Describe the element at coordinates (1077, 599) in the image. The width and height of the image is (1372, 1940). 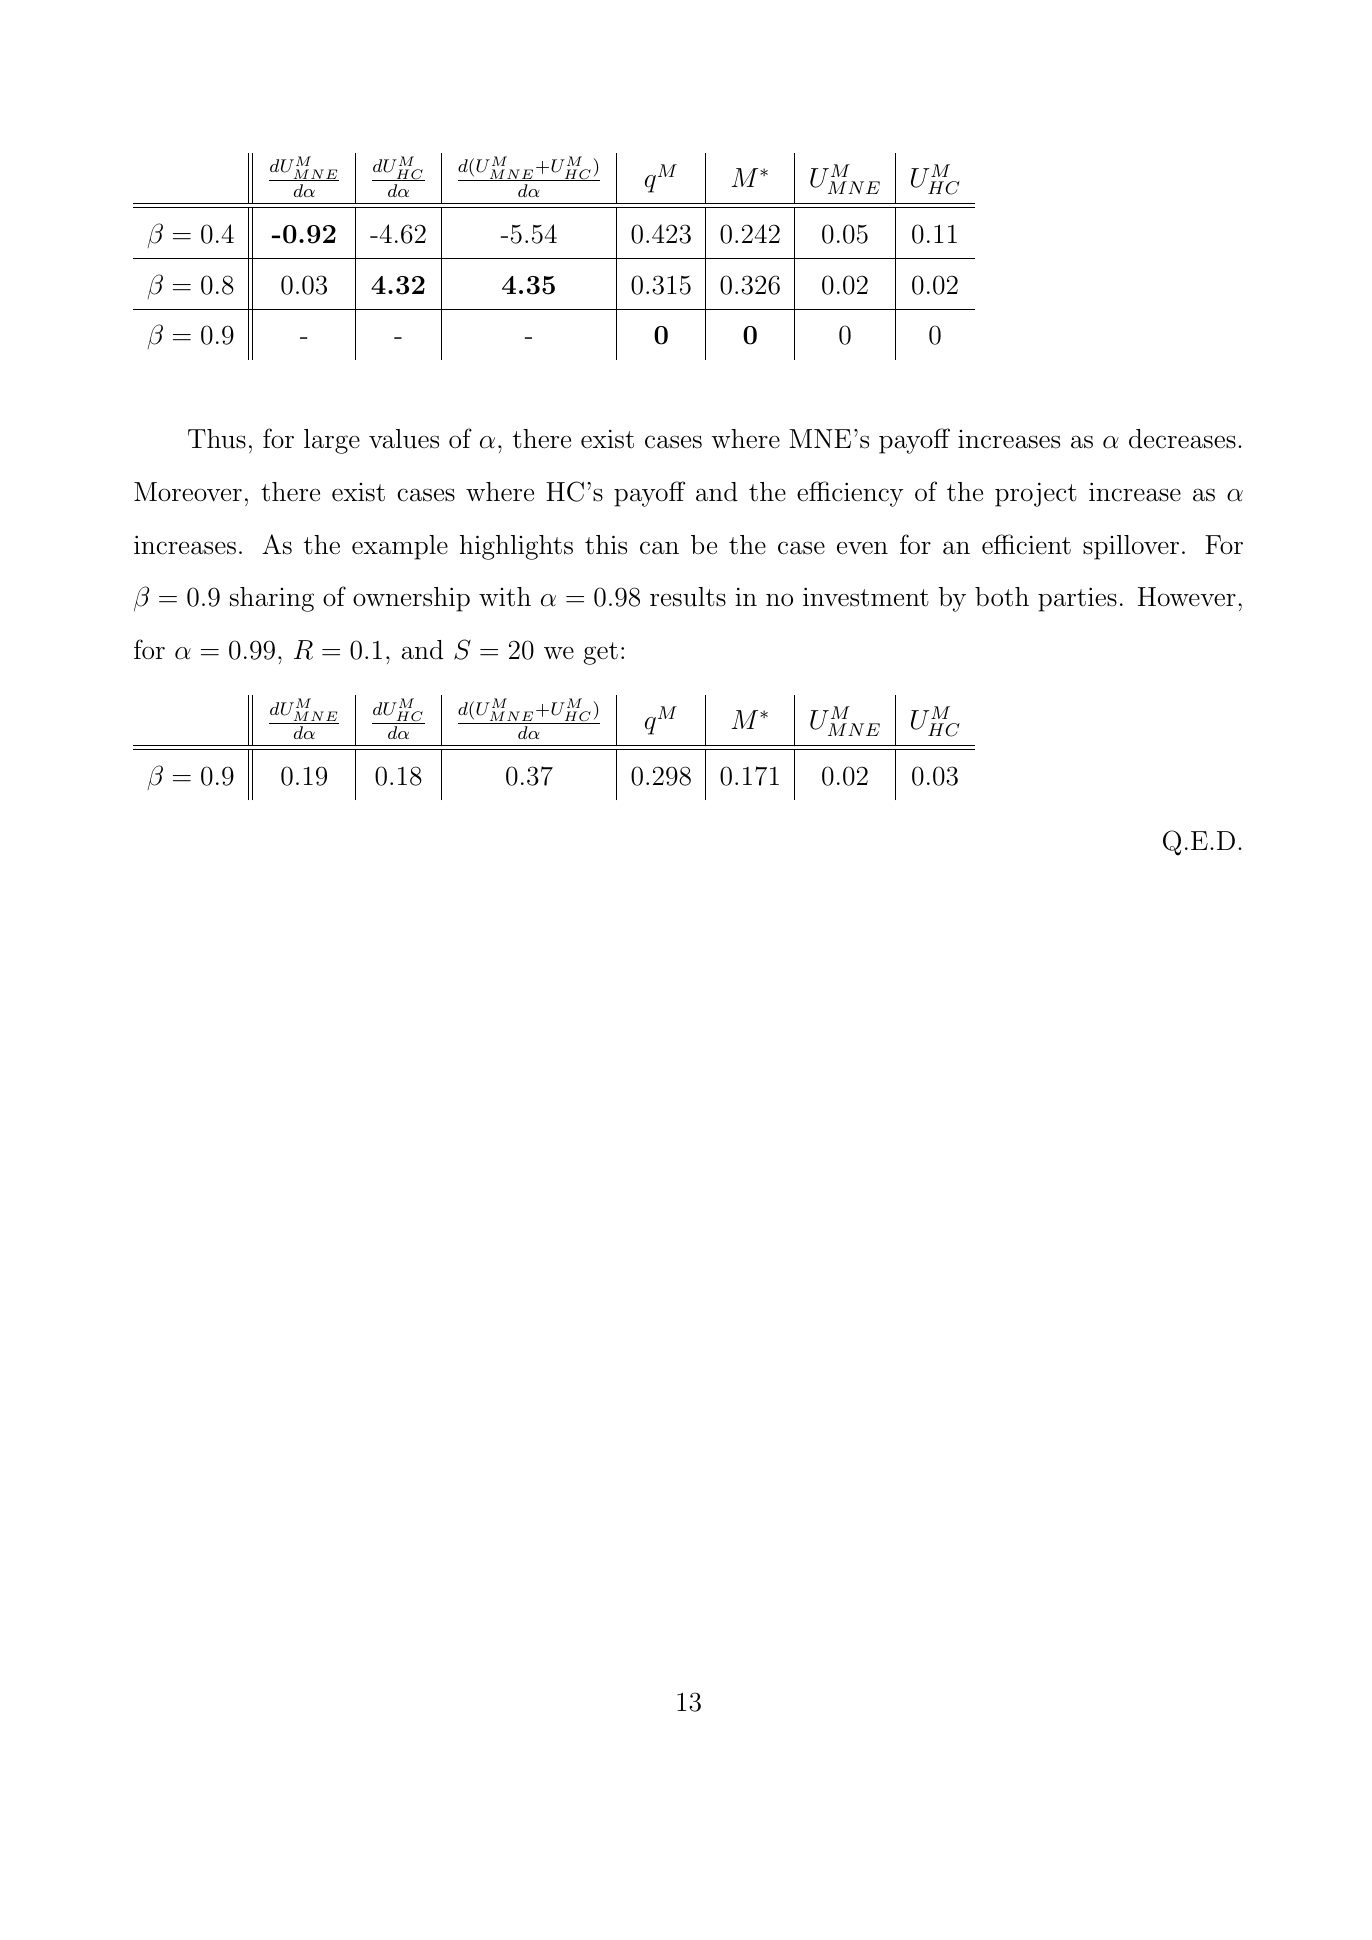
I see `parties` at that location.
